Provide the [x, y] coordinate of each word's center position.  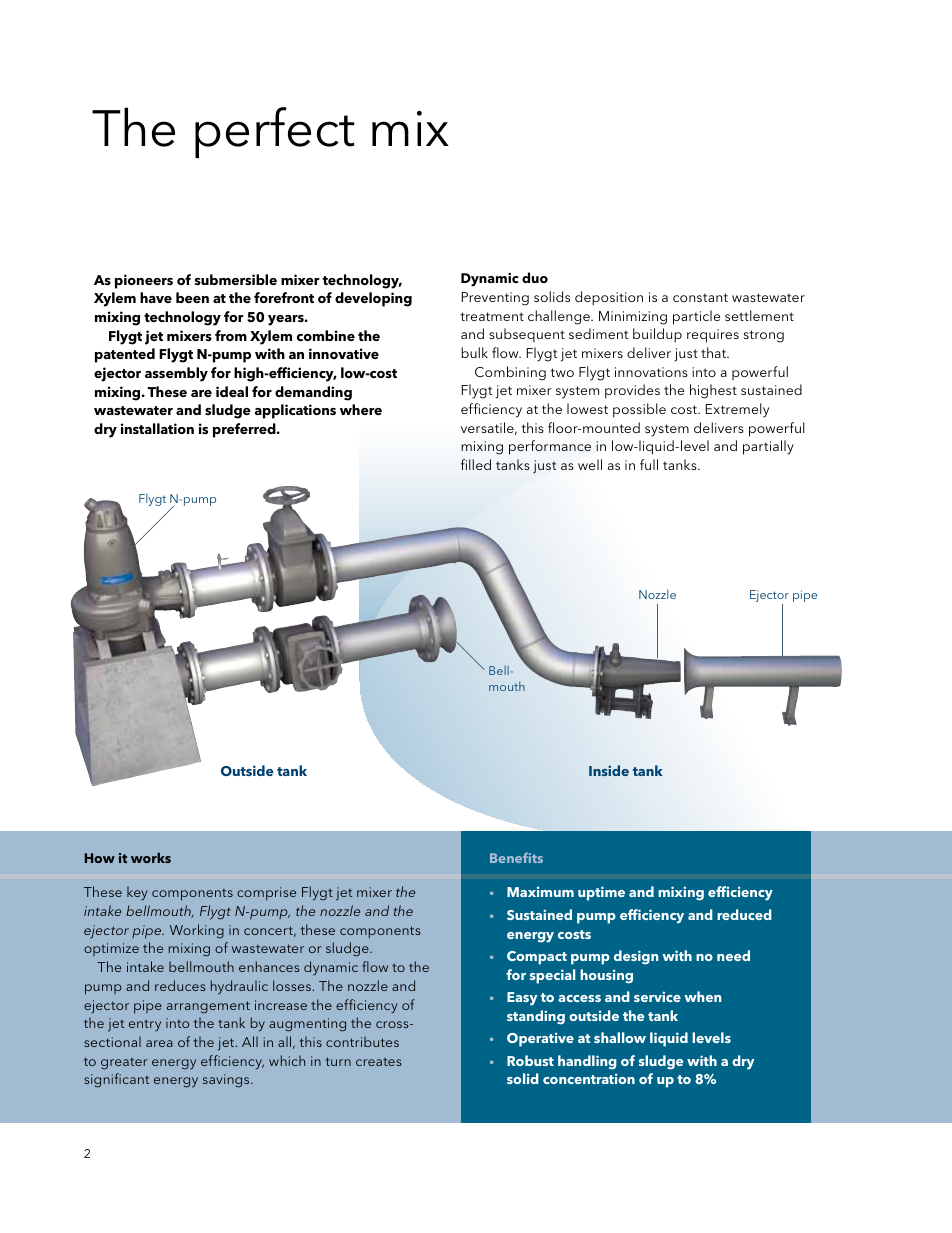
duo [535, 277]
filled [476, 464]
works [151, 857]
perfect [275, 132]
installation [157, 428]
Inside [609, 770]
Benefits [516, 857]
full [649, 464]
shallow [620, 1037]
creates [378, 1062]
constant [700, 297]
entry [145, 1025]
